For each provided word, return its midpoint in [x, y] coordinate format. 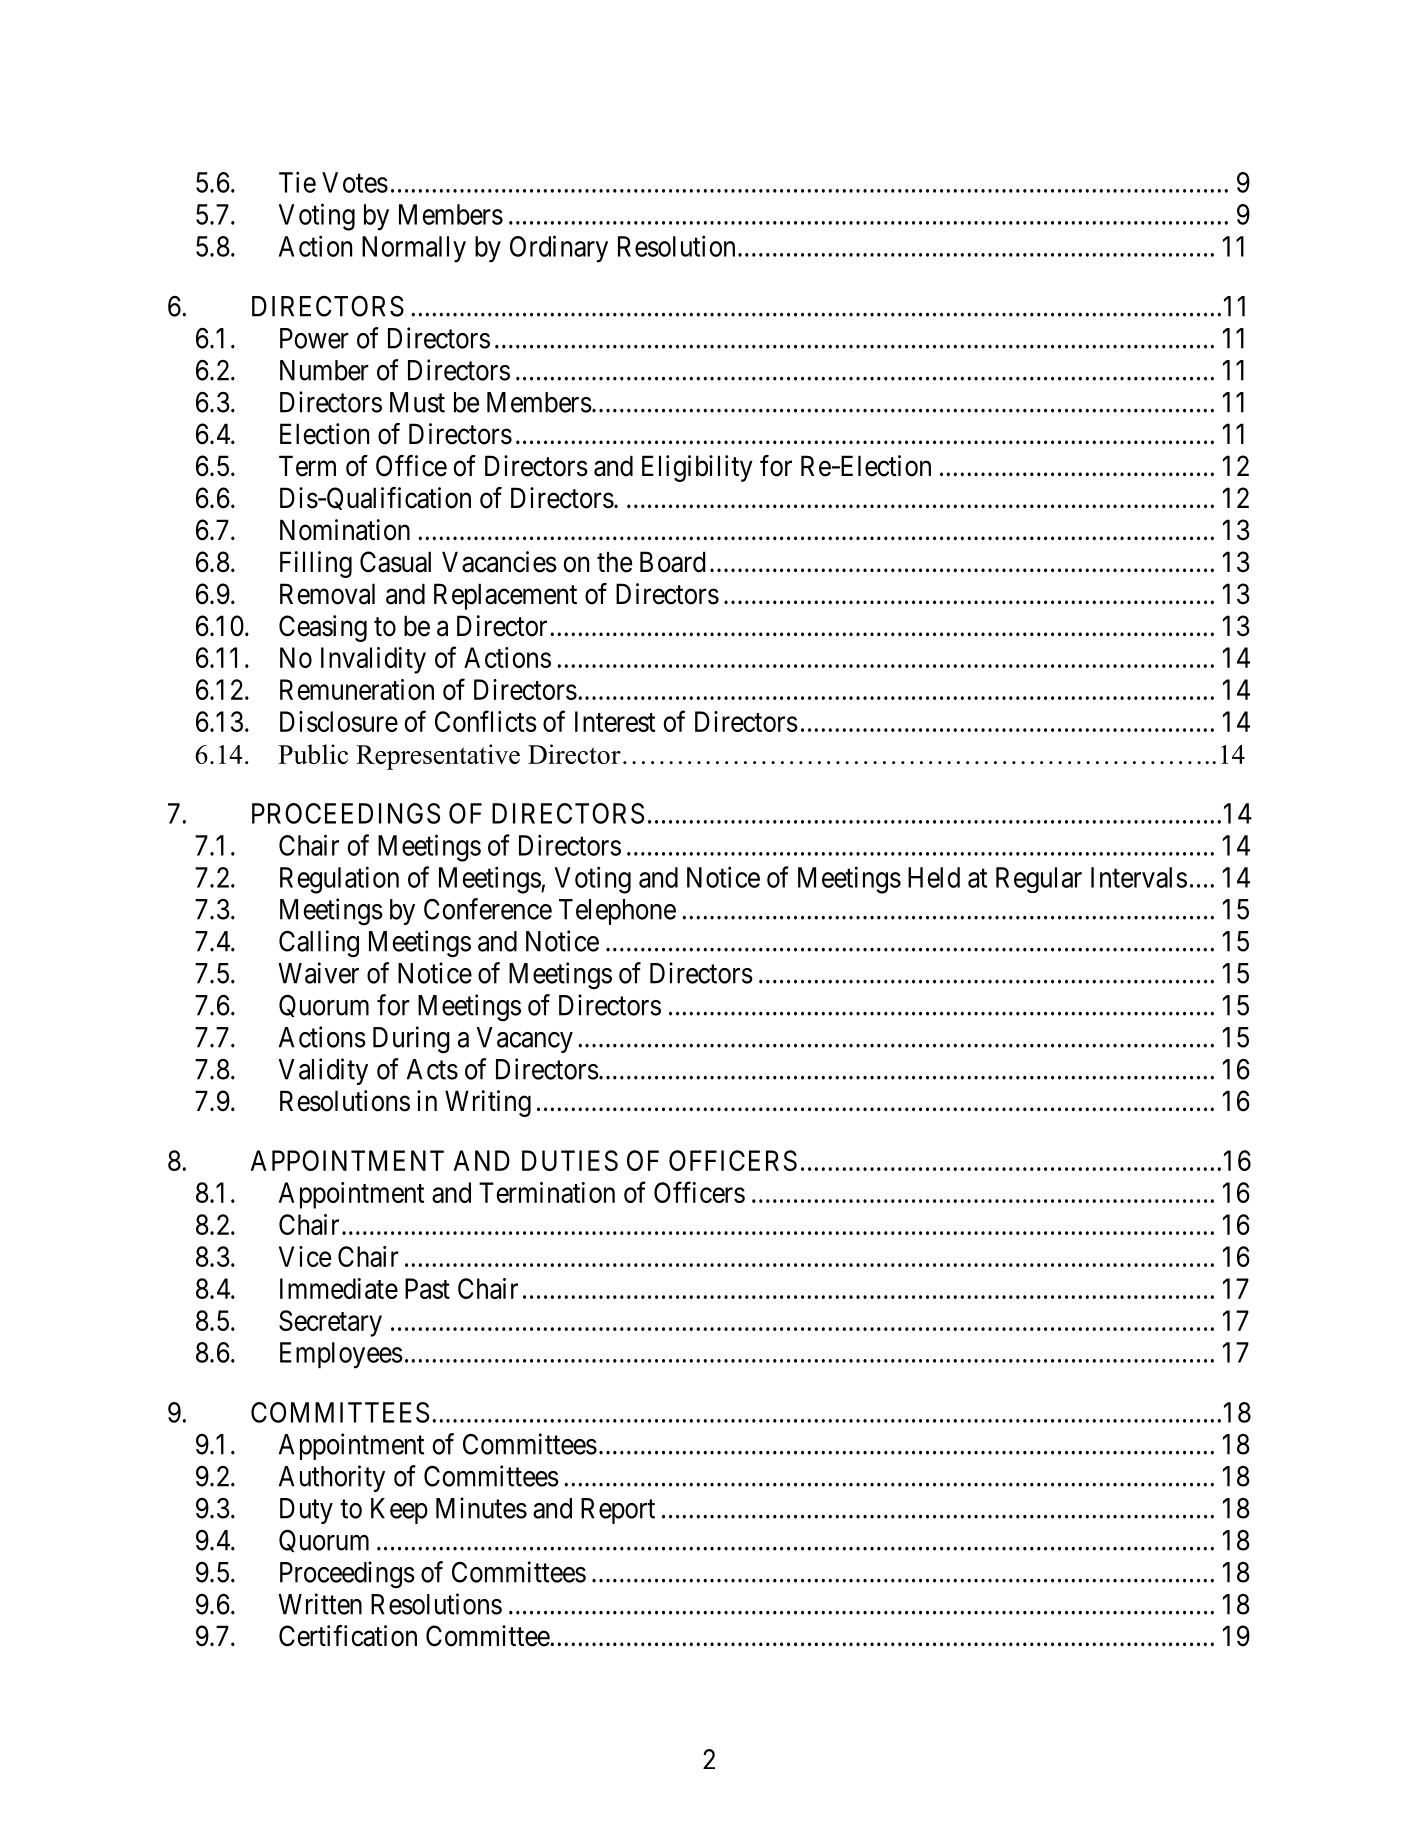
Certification [348, 1636]
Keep [399, 1511]
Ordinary [559, 249]
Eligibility [697, 468]
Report [618, 1511]
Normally [414, 249]
